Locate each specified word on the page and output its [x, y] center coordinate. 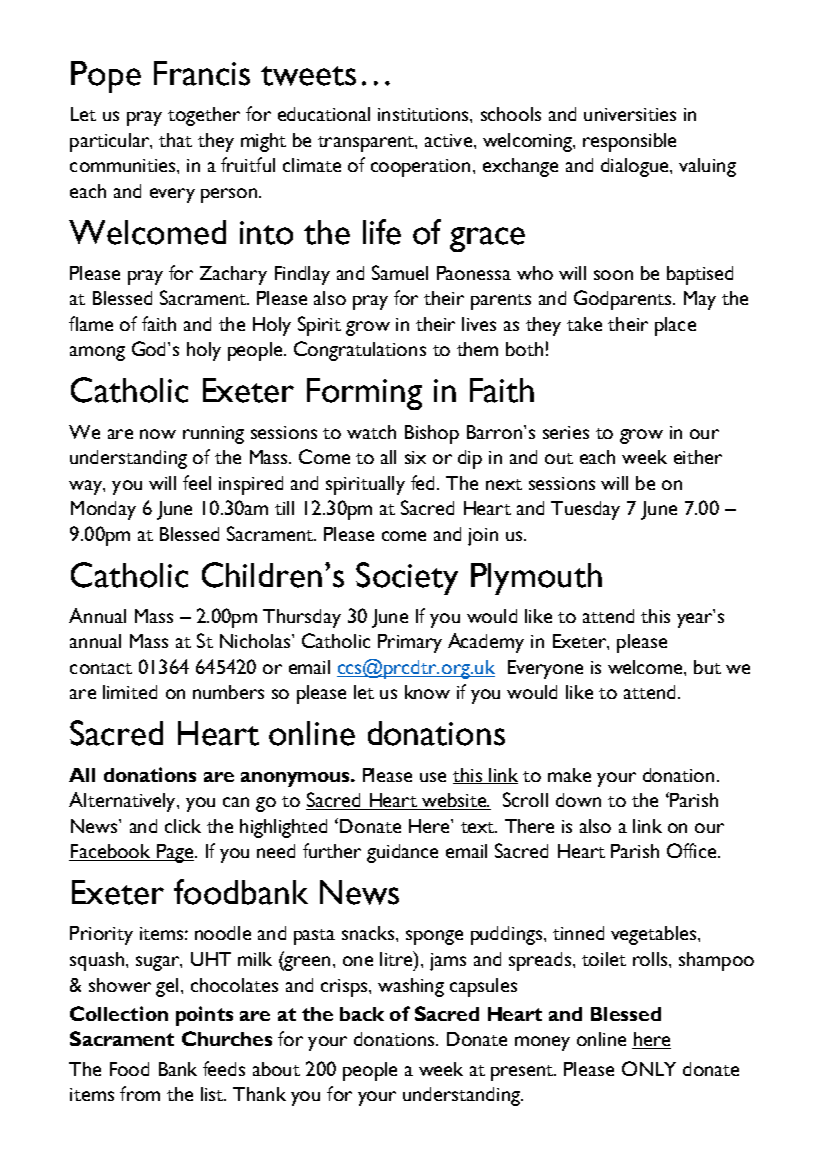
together [204, 116]
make [569, 775]
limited [130, 692]
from [140, 1093]
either [698, 457]
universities [630, 114]
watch [371, 432]
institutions [424, 114]
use [433, 777]
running [213, 435]
